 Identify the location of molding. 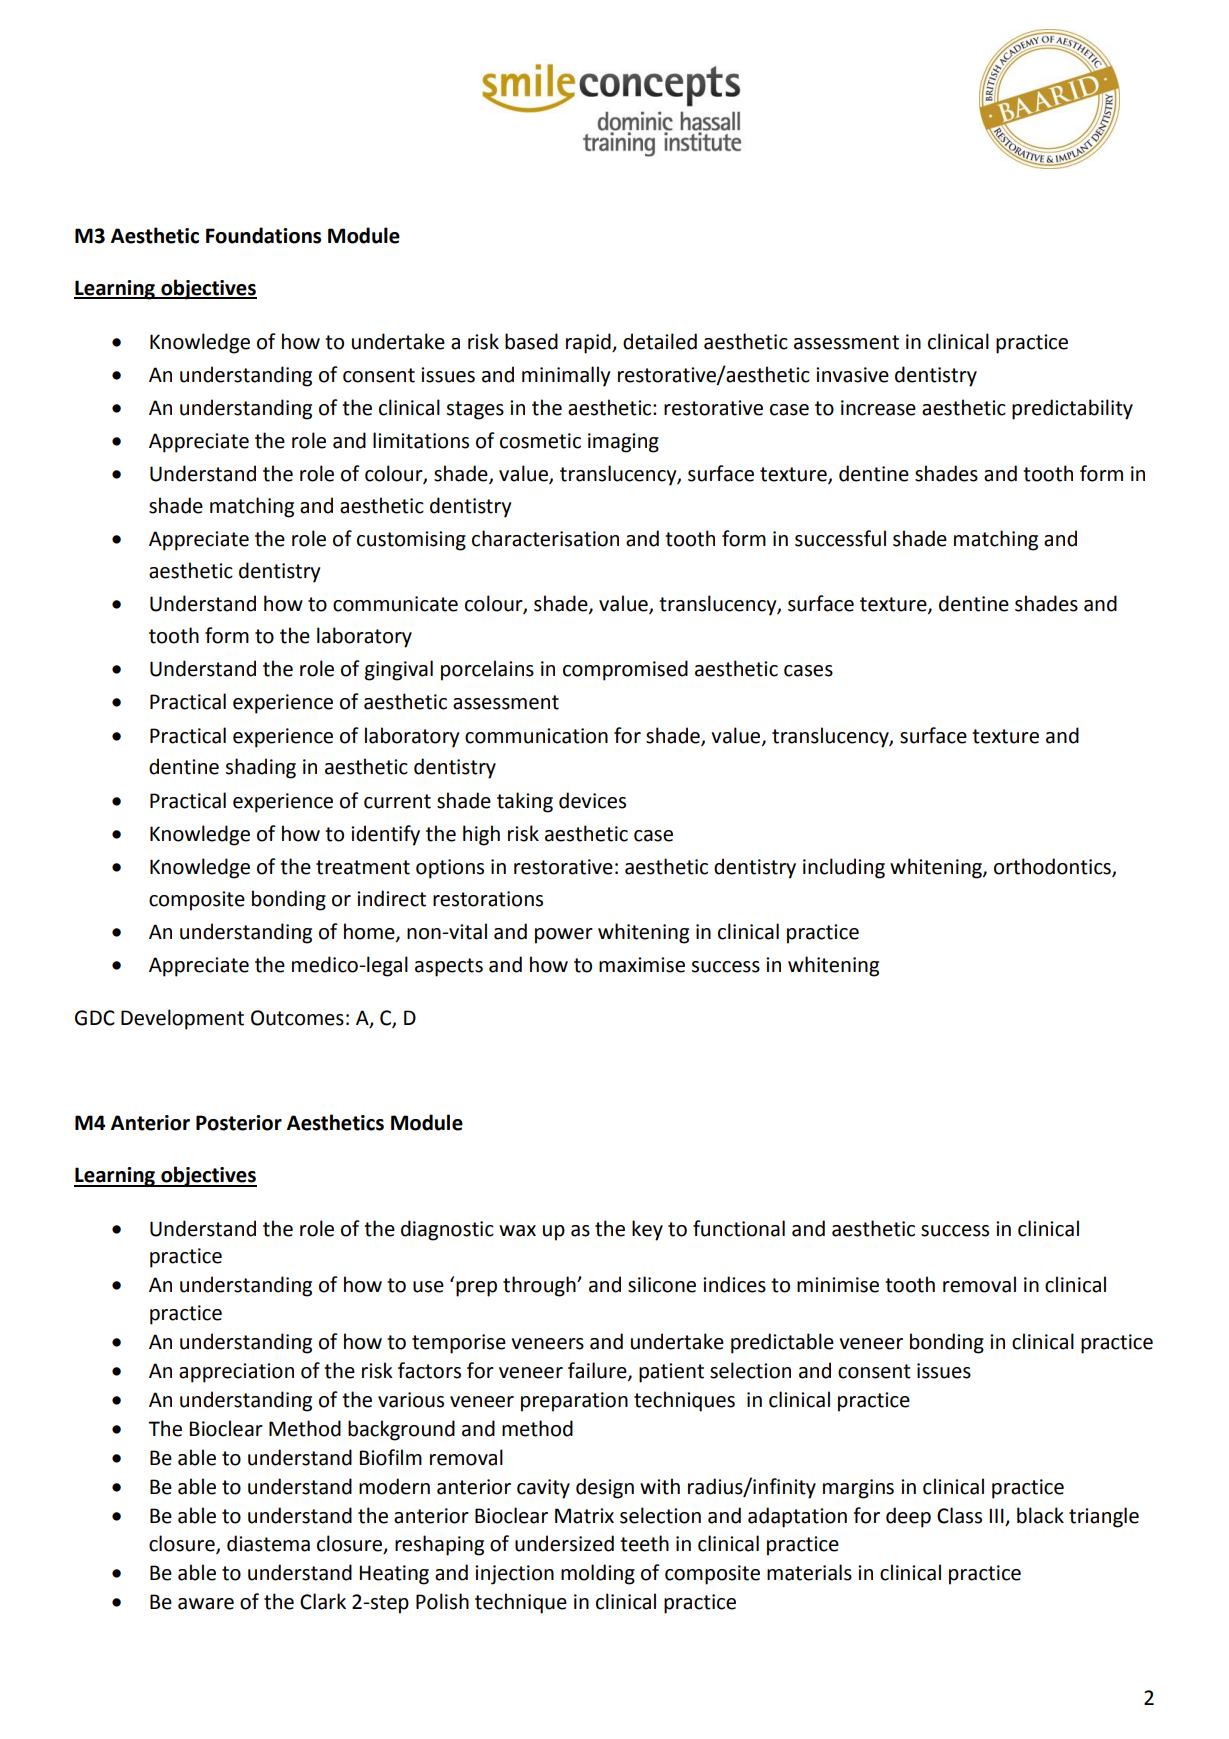
(598, 1574).
